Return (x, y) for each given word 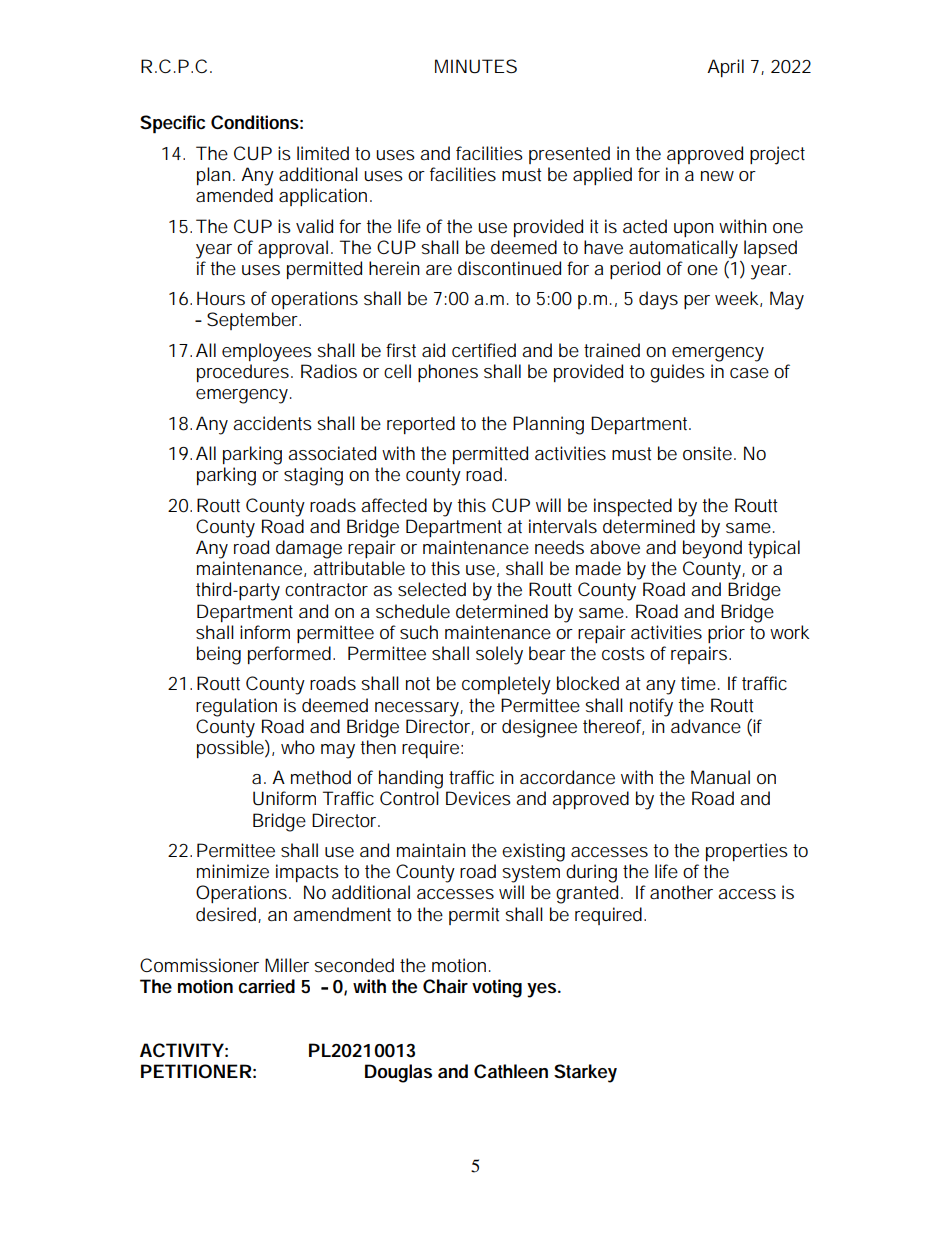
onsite (707, 453)
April (725, 68)
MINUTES (476, 66)
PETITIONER (196, 1071)
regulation (236, 707)
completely (506, 685)
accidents (272, 423)
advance (706, 726)
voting (497, 988)
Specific (172, 124)
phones (448, 373)
